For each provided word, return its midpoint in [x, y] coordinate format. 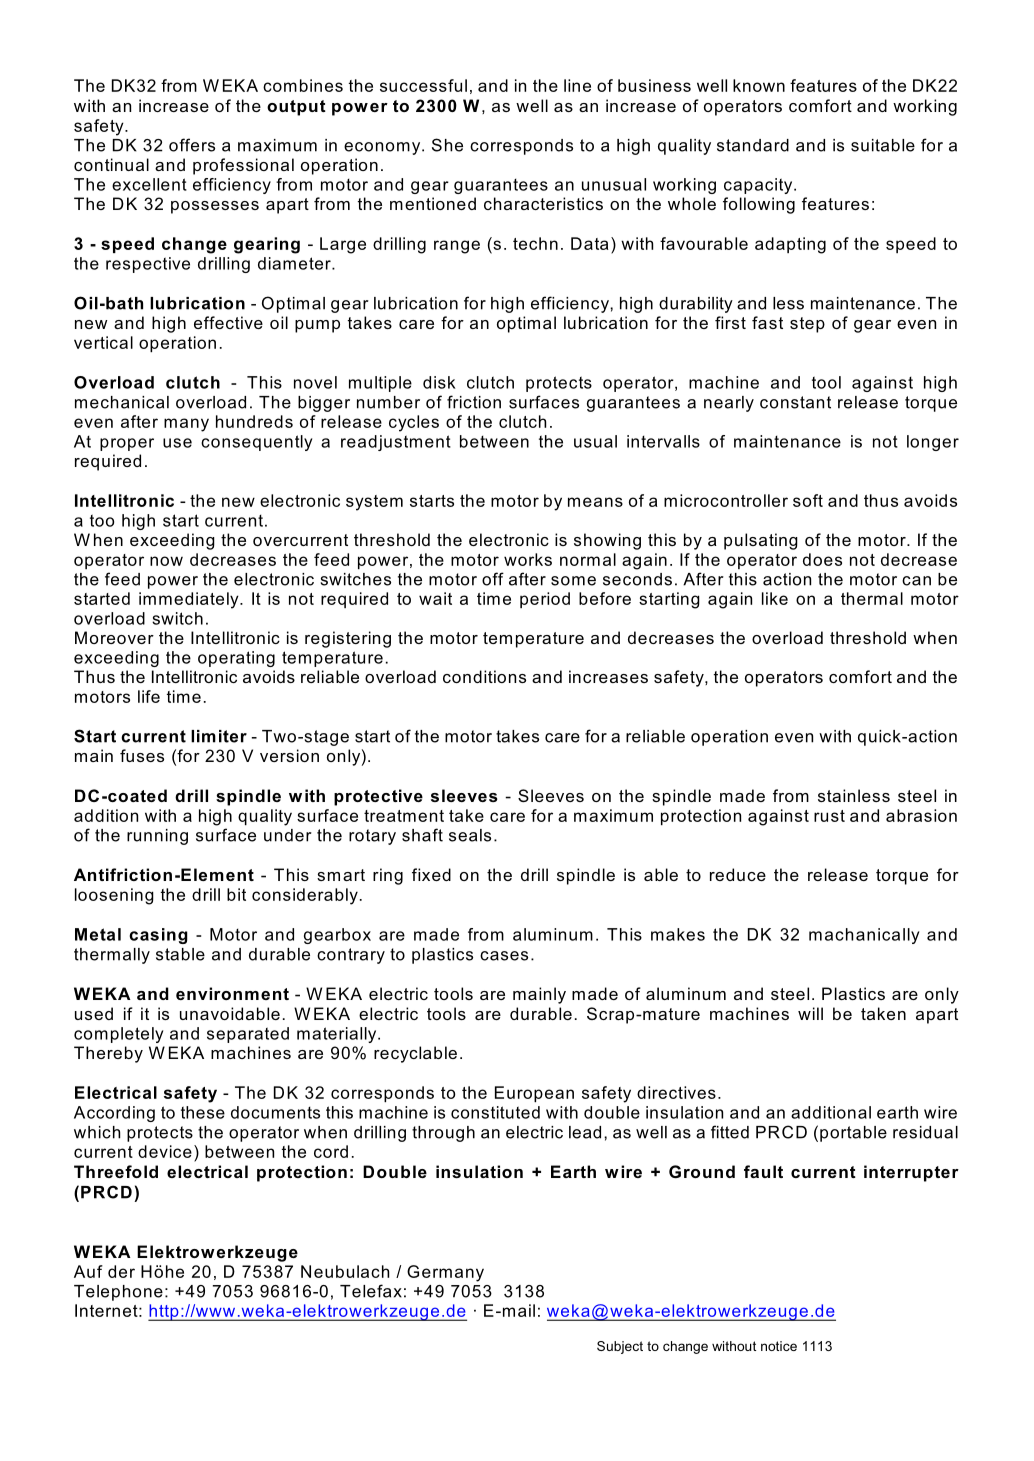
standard [753, 145]
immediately [190, 600]
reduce [738, 874]
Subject [620, 1347]
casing [158, 936]
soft [808, 500]
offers [192, 145]
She [447, 145]
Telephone [118, 1293]
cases [504, 956]
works [528, 559]
